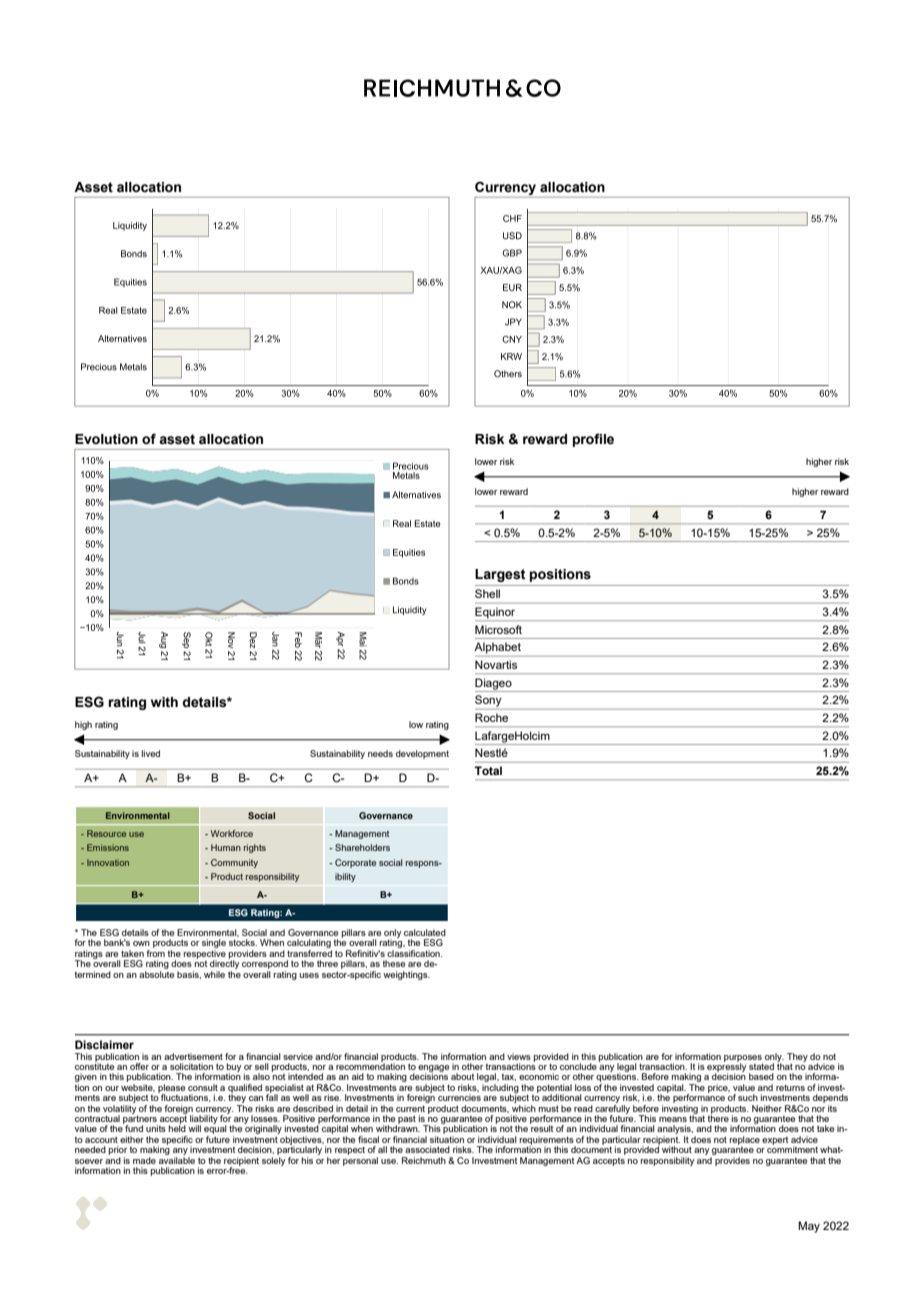  Describe the element at coordinates (487, 593) in the screenshot. I see `Shell` at that location.
